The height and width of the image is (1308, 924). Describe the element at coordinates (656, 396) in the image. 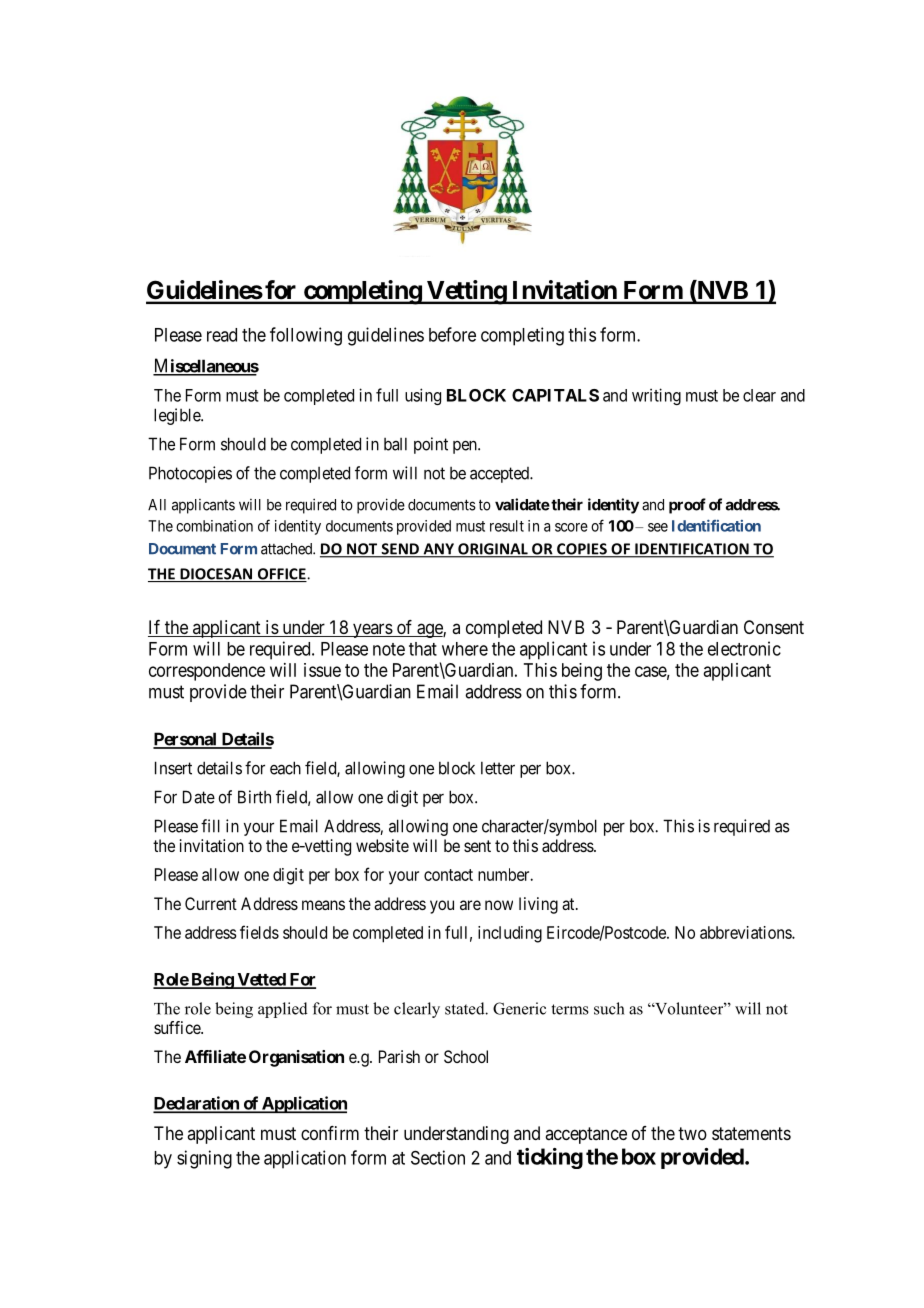

I see `writing` at that location.
